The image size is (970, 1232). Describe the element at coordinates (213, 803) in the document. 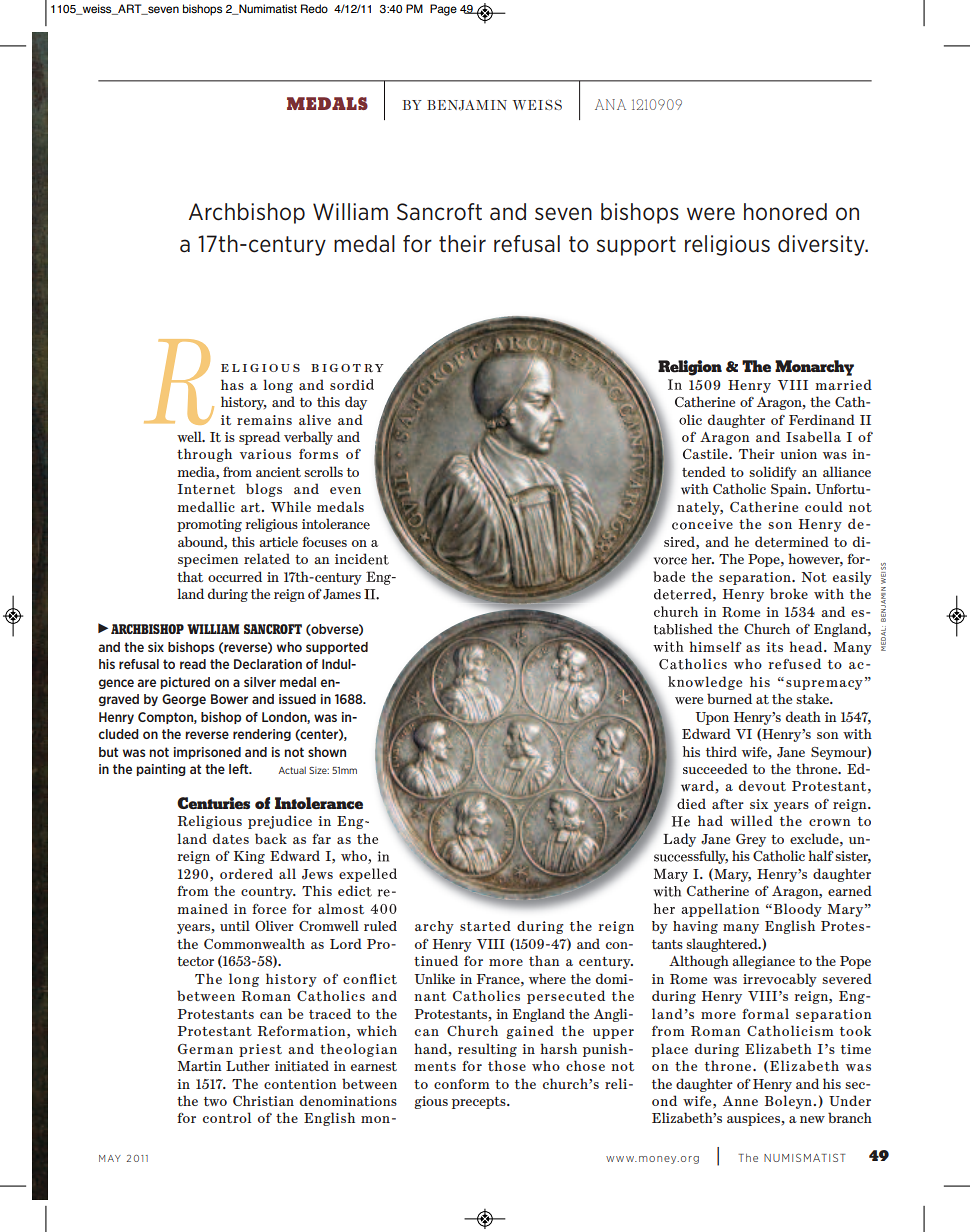

I see `Centuries` at that location.
